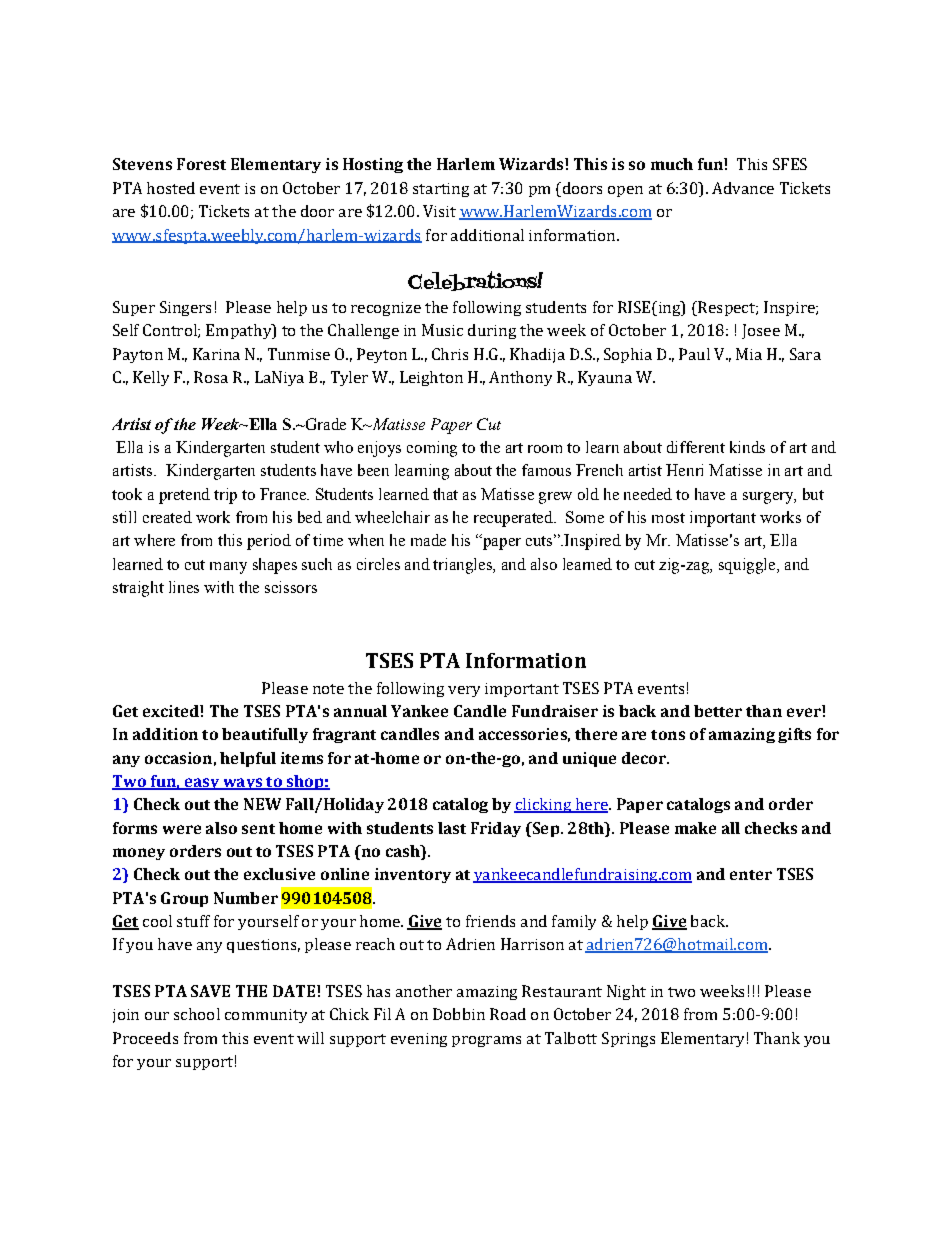 This document has height=1233, width=952. What do you see at coordinates (225, 496) in the document?
I see `trip` at bounding box center [225, 496].
